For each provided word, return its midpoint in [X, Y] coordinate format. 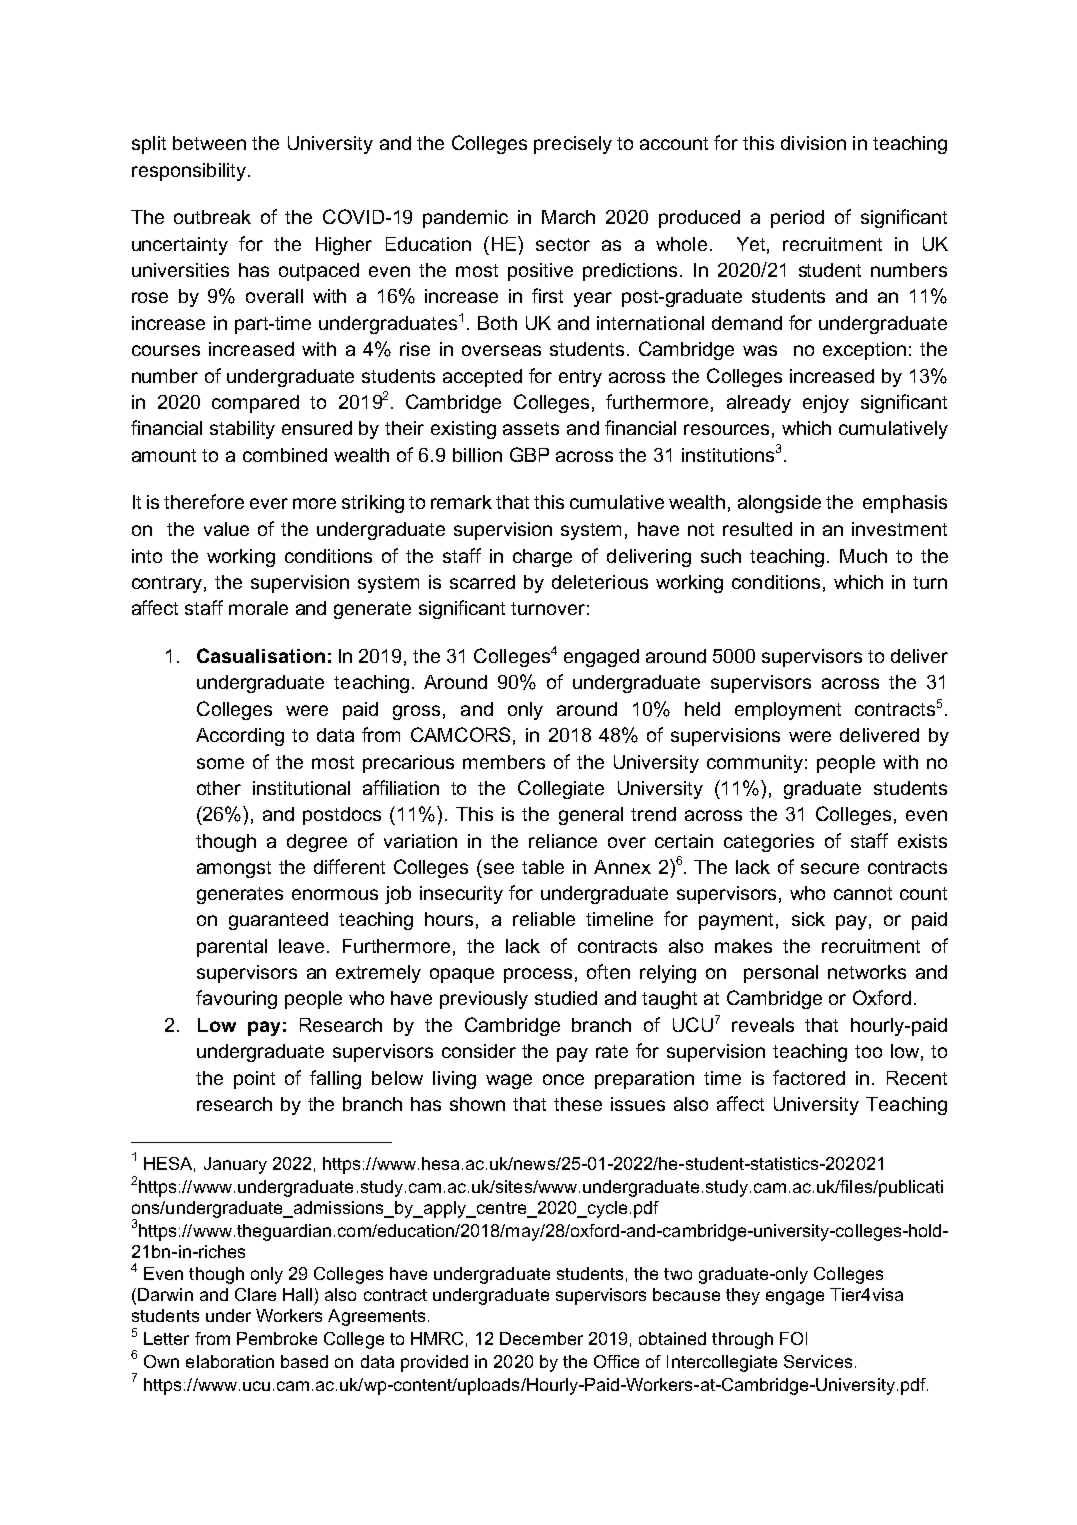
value [226, 529]
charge [542, 558]
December [541, 1338]
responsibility [190, 172]
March [568, 217]
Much [863, 556]
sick [808, 919]
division [813, 143]
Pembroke [277, 1338]
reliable [544, 919]
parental [232, 948]
